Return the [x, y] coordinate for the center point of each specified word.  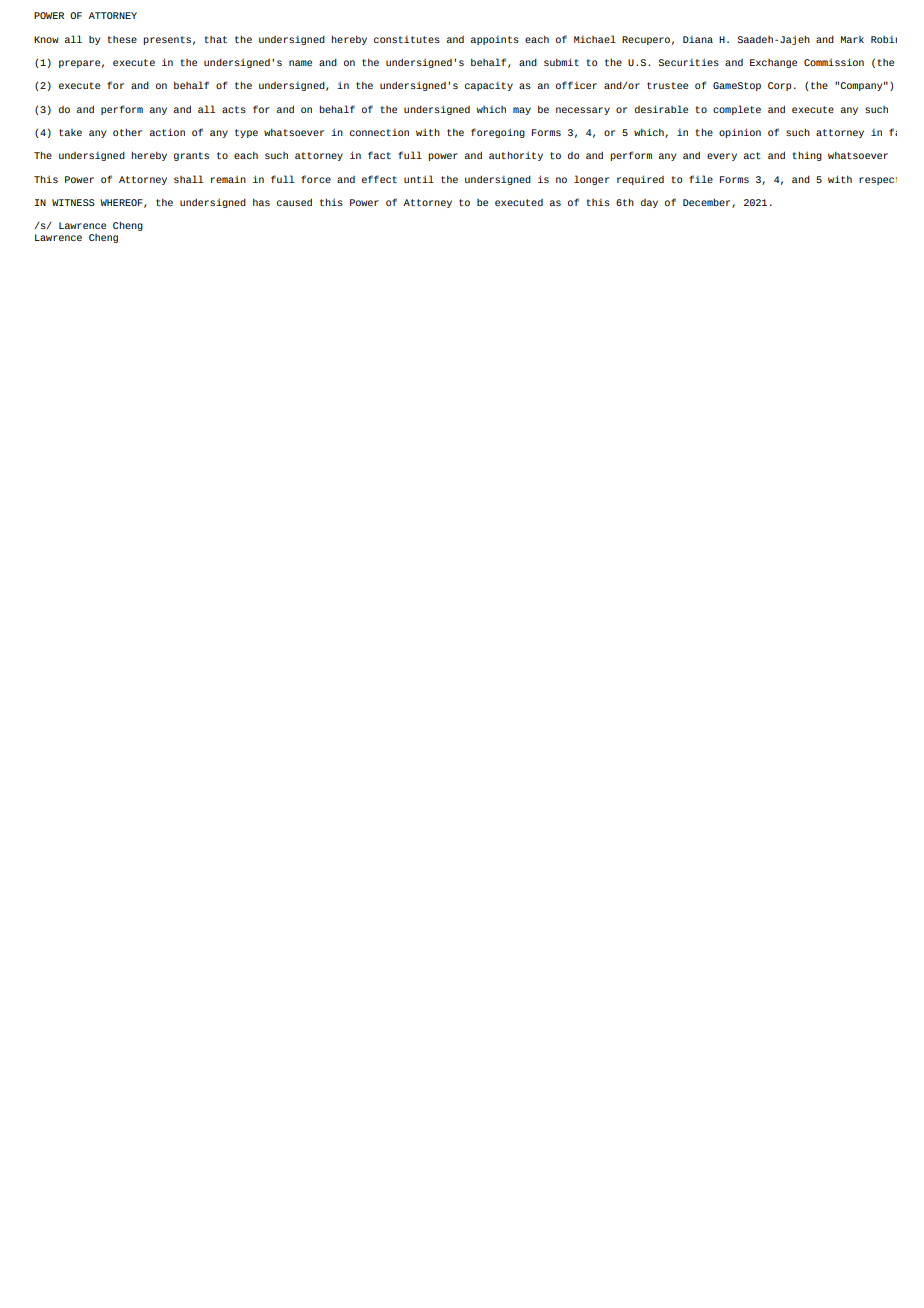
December [708, 203]
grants [191, 156]
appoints [495, 40]
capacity [489, 86]
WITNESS [73, 202]
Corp [779, 86]
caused [294, 202]
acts [234, 109]
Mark [852, 39]
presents [167, 40]
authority [516, 156]
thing [807, 156]
